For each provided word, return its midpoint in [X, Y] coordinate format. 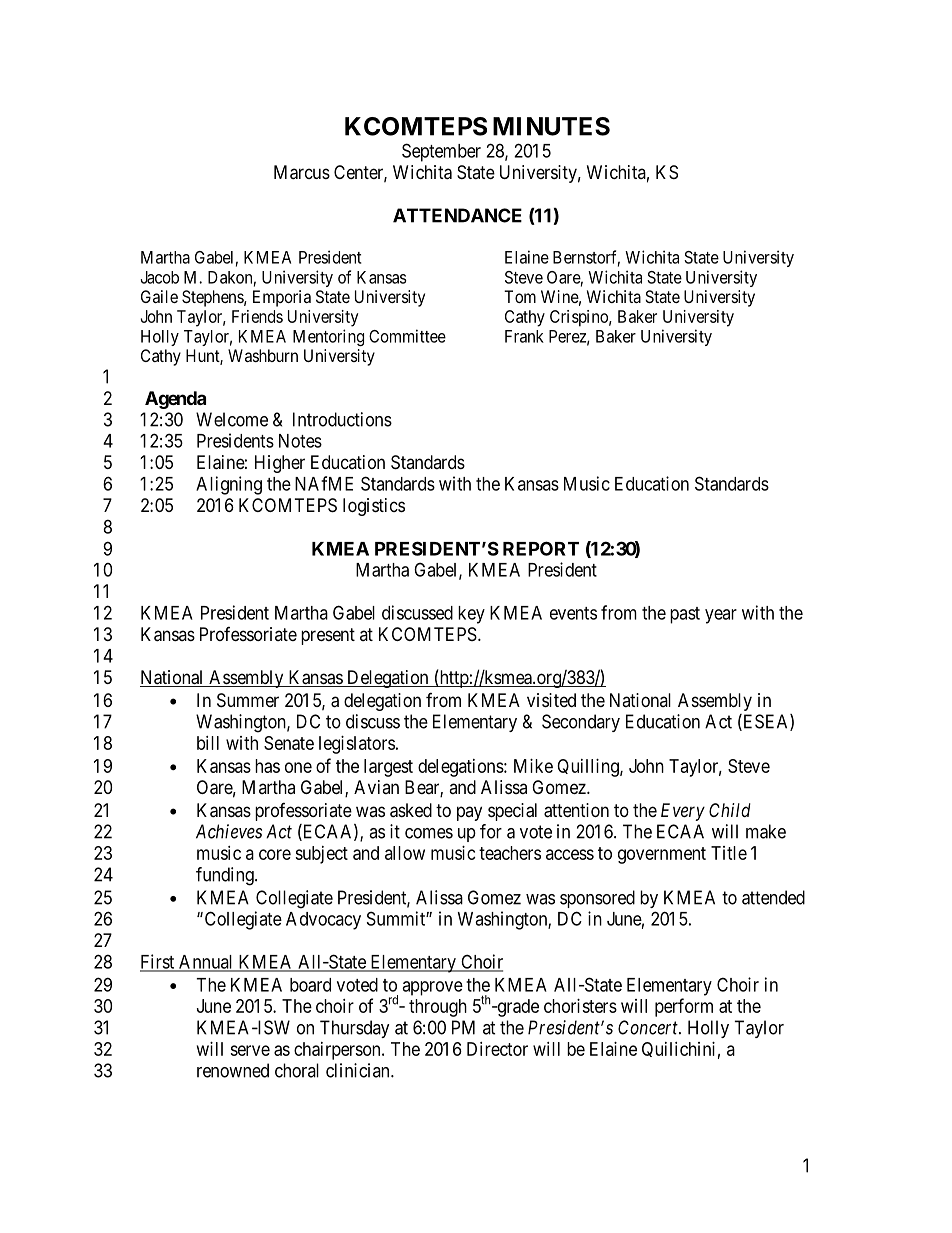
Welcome [232, 419]
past [685, 615]
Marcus [302, 172]
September [441, 152]
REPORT [541, 548]
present [328, 636]
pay [469, 813]
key [471, 615]
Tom [520, 296]
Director [497, 1049]
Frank [524, 336]
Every [683, 812]
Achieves [229, 831]
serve [250, 1050]
